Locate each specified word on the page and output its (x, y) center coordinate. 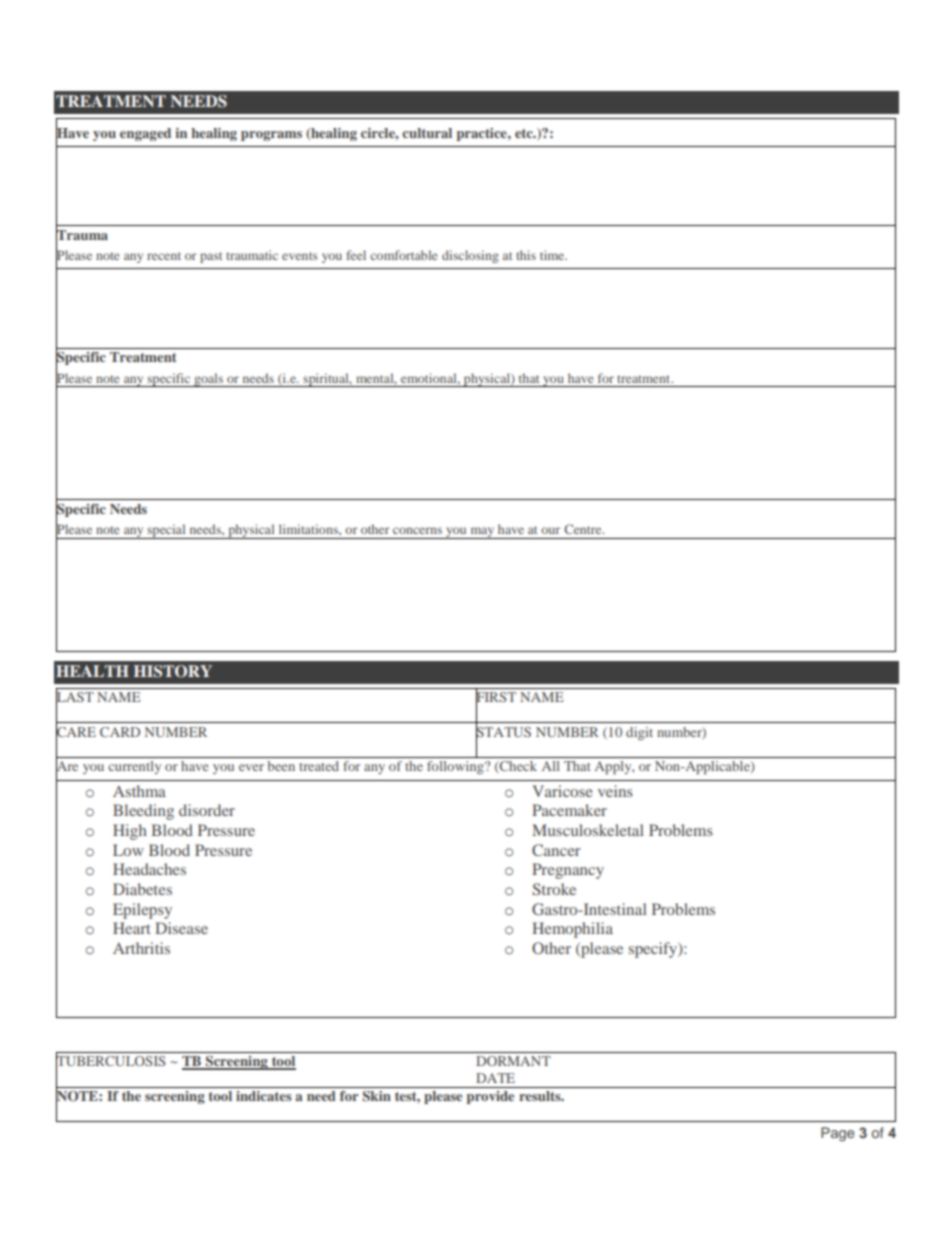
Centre (584, 529)
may (482, 533)
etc (525, 133)
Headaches (149, 869)
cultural (427, 133)
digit (639, 733)
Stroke (554, 889)
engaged (145, 134)
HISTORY (173, 671)
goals (209, 380)
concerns (417, 530)
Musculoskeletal (588, 830)
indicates (264, 1096)
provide (490, 1097)
